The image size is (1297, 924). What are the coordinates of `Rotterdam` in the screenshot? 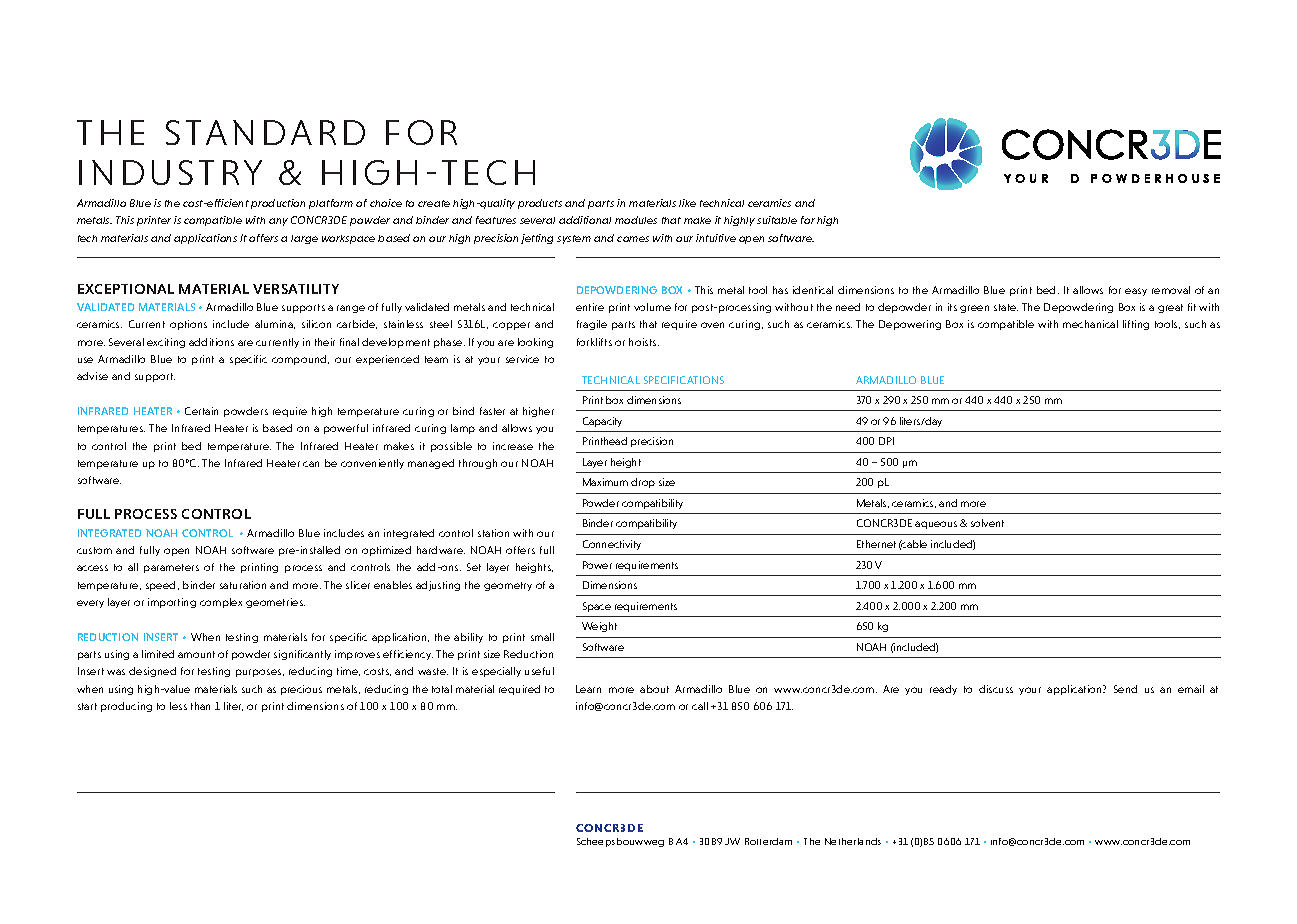 It's located at (768, 841).
